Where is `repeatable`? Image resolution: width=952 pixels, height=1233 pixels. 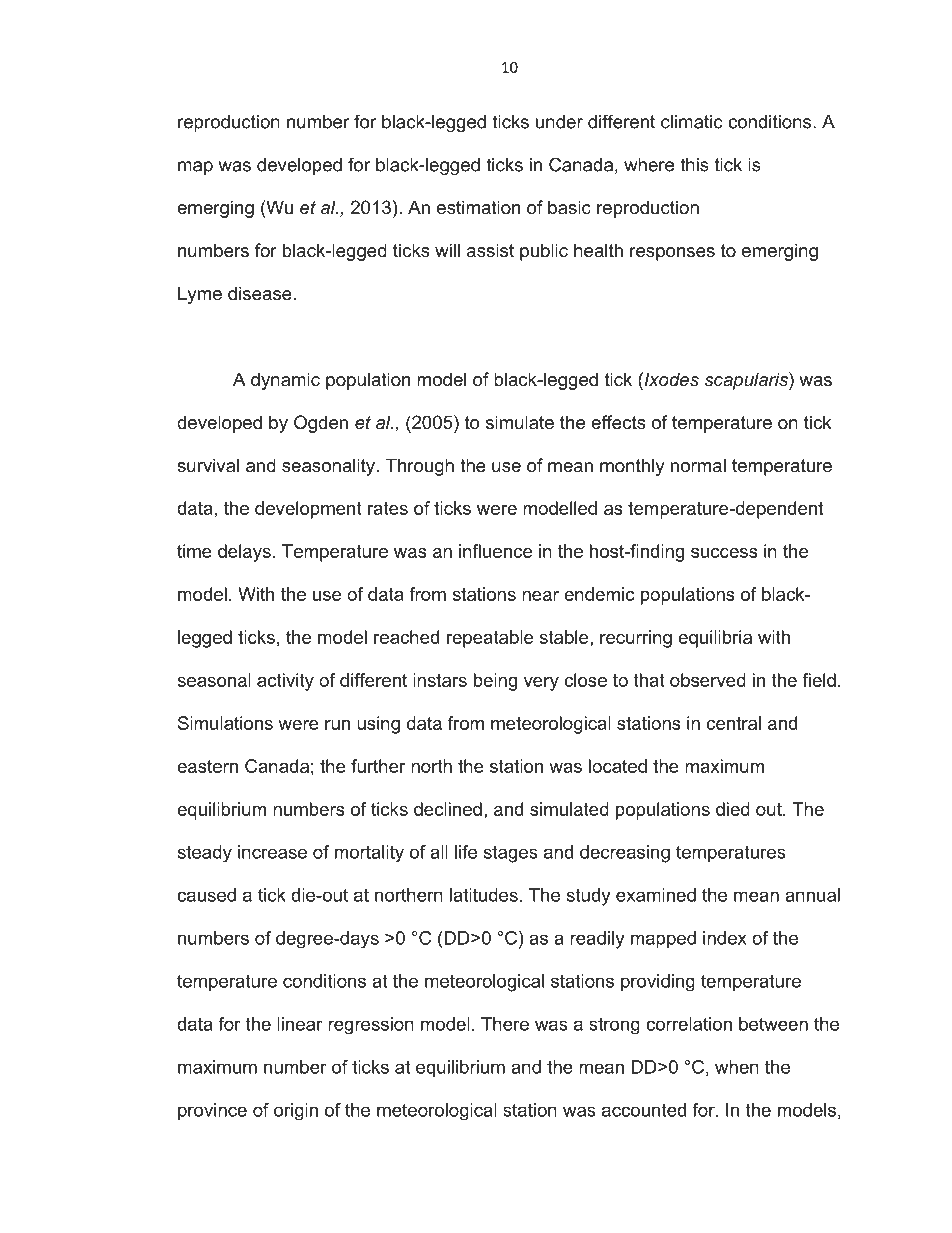 repeatable is located at coordinates (490, 639).
